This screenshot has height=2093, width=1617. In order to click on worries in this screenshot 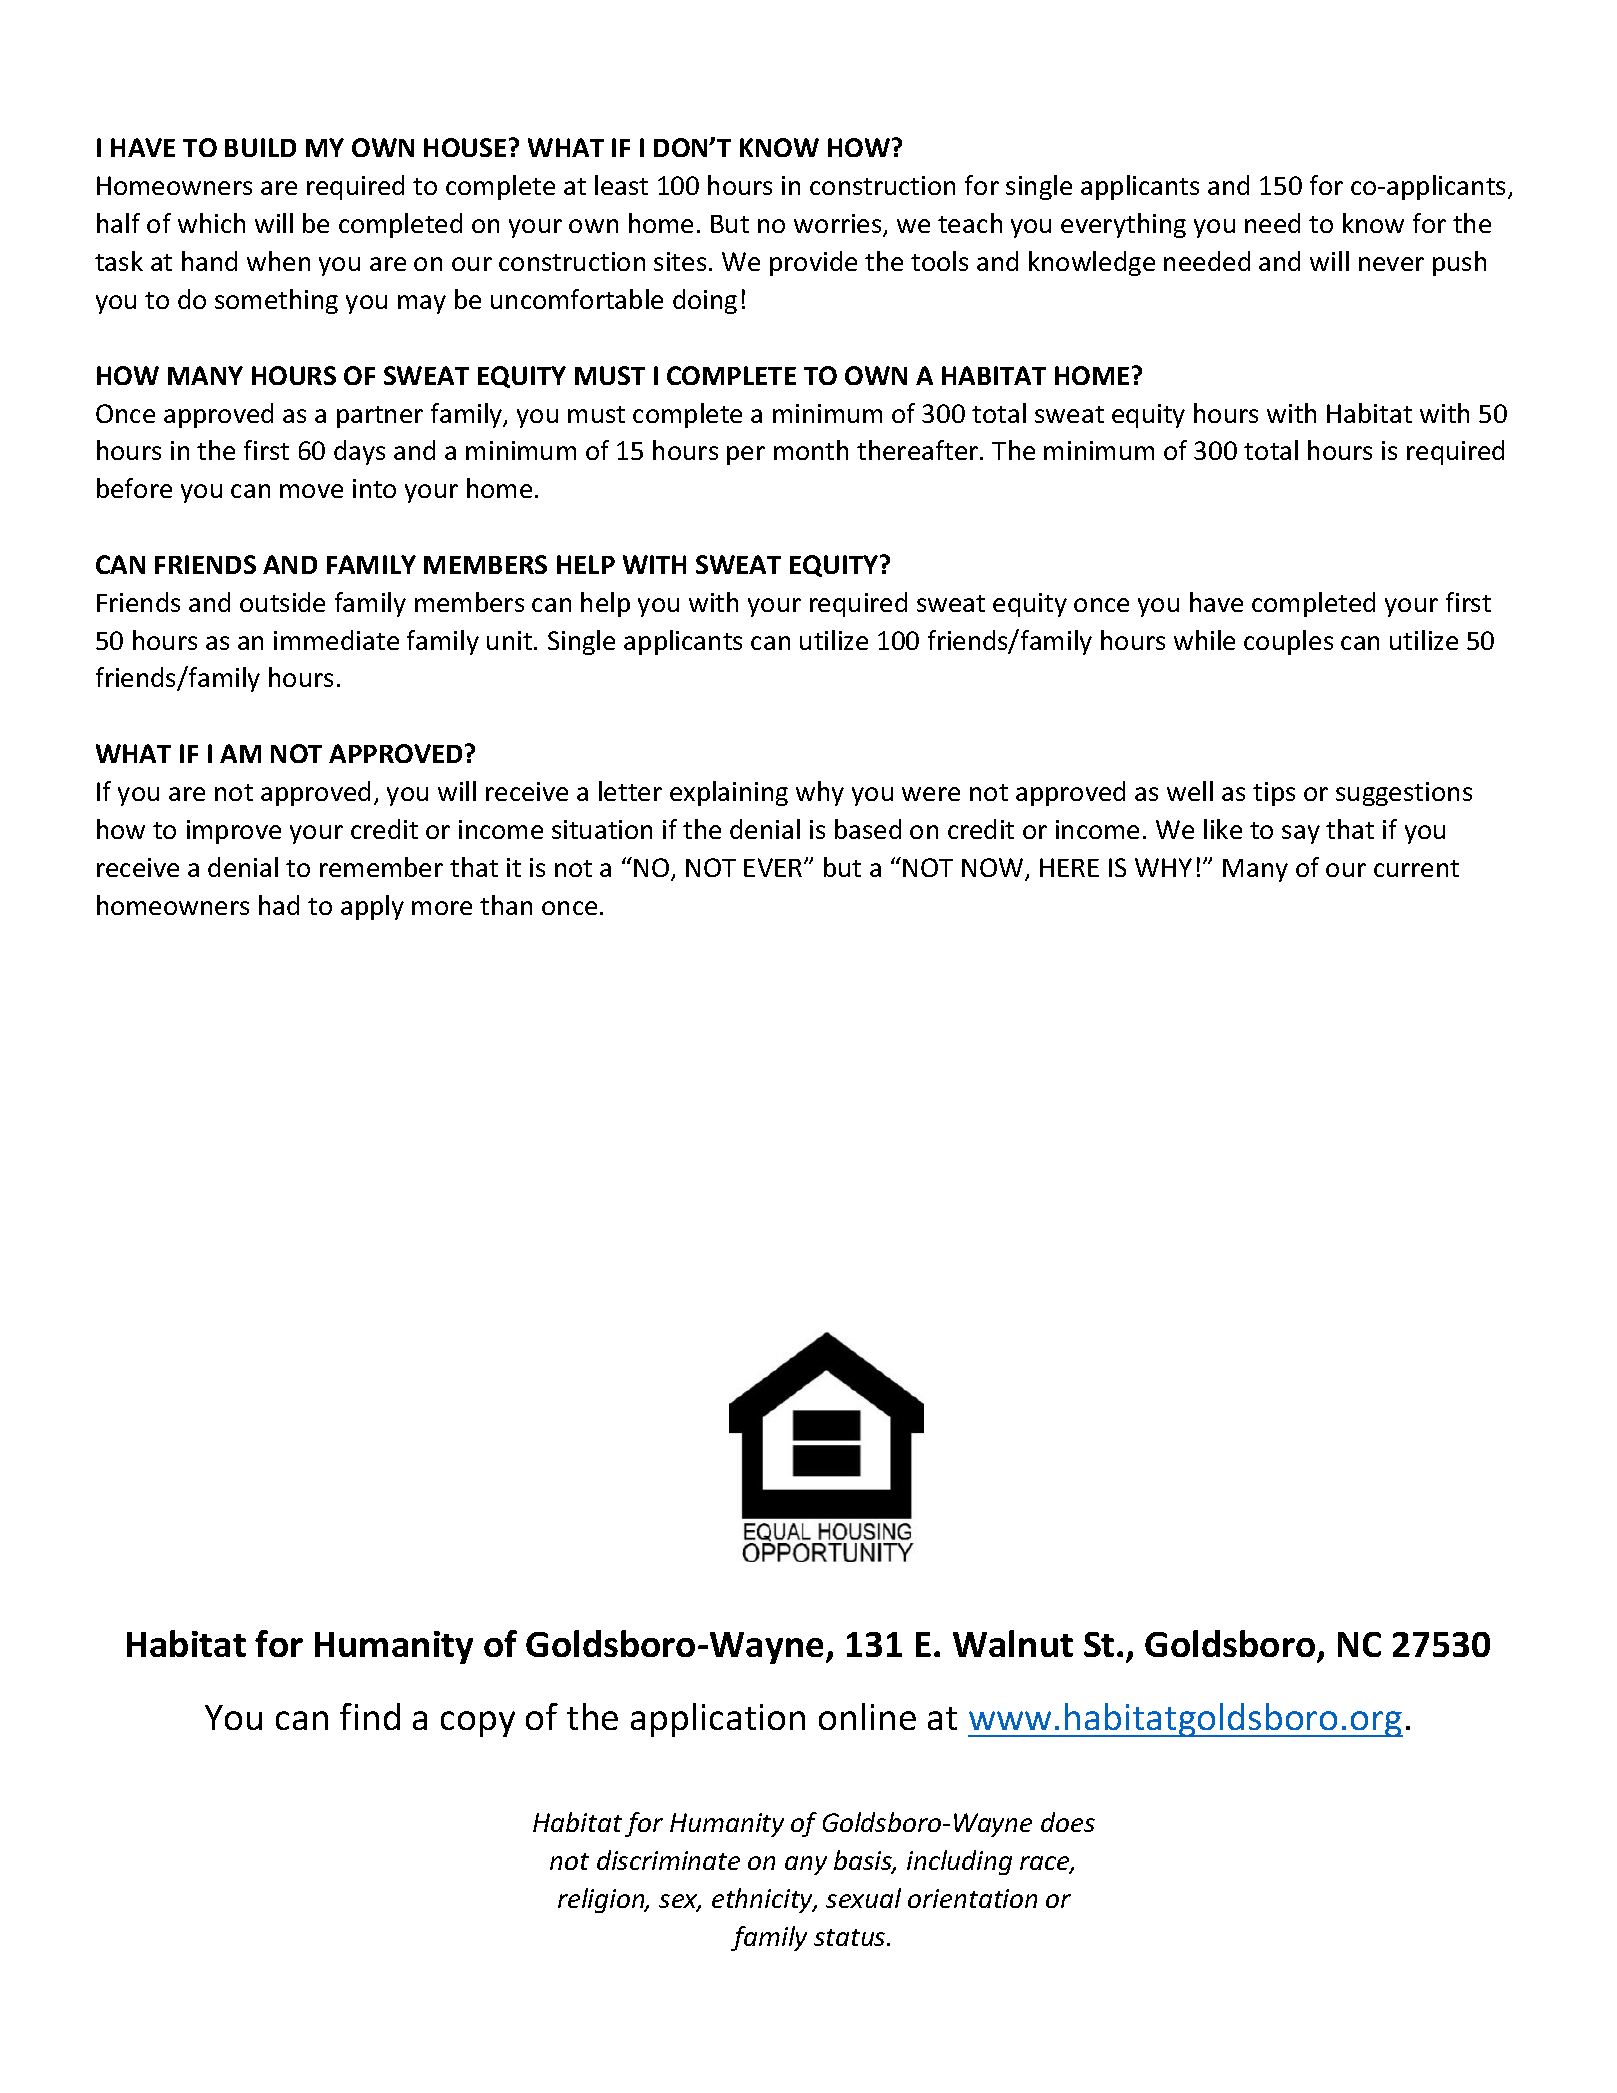, I will do `click(839, 225)`.
